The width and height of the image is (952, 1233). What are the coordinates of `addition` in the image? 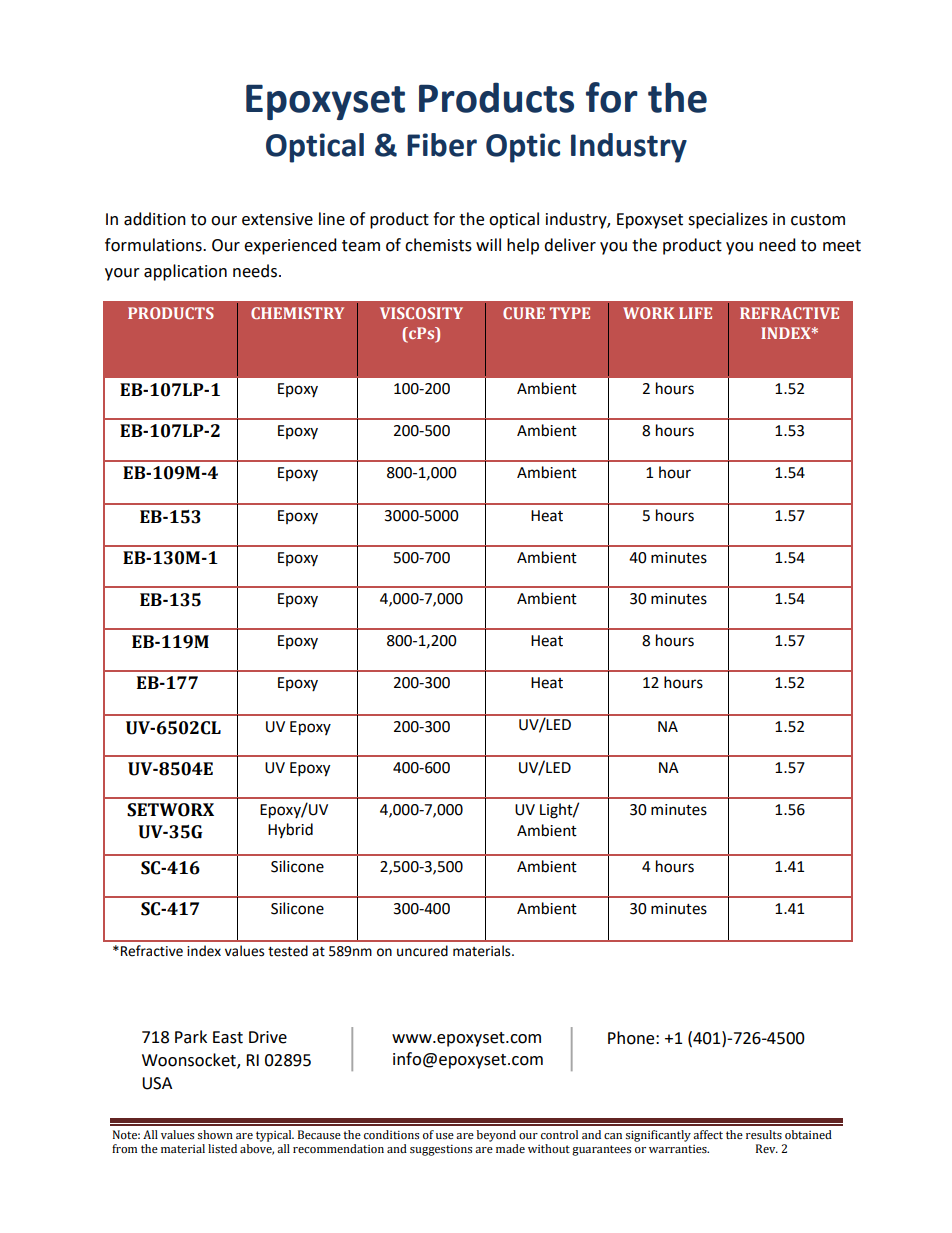 It's located at (155, 219).
